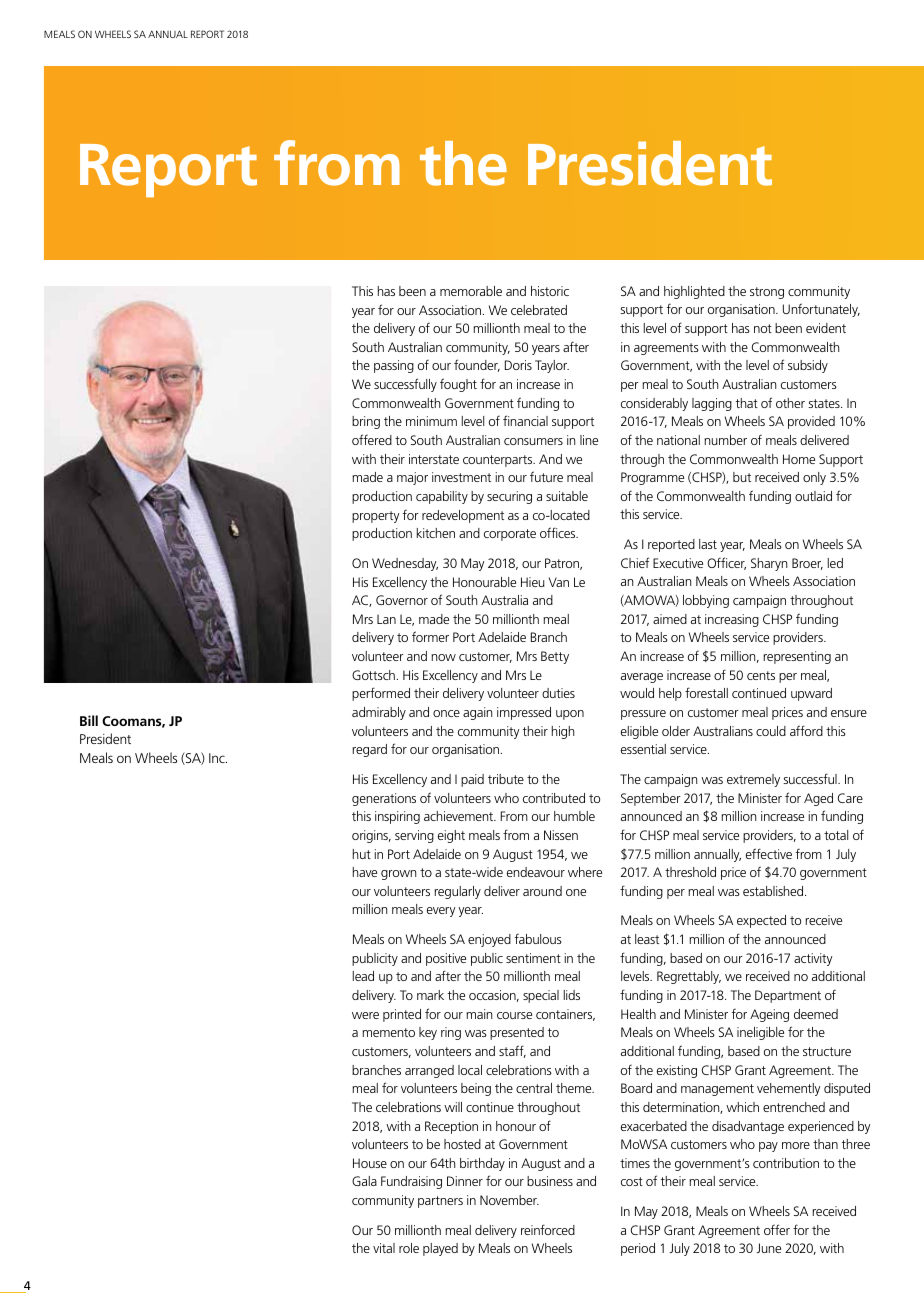  What do you see at coordinates (472, 780) in the screenshot?
I see `paid` at bounding box center [472, 780].
